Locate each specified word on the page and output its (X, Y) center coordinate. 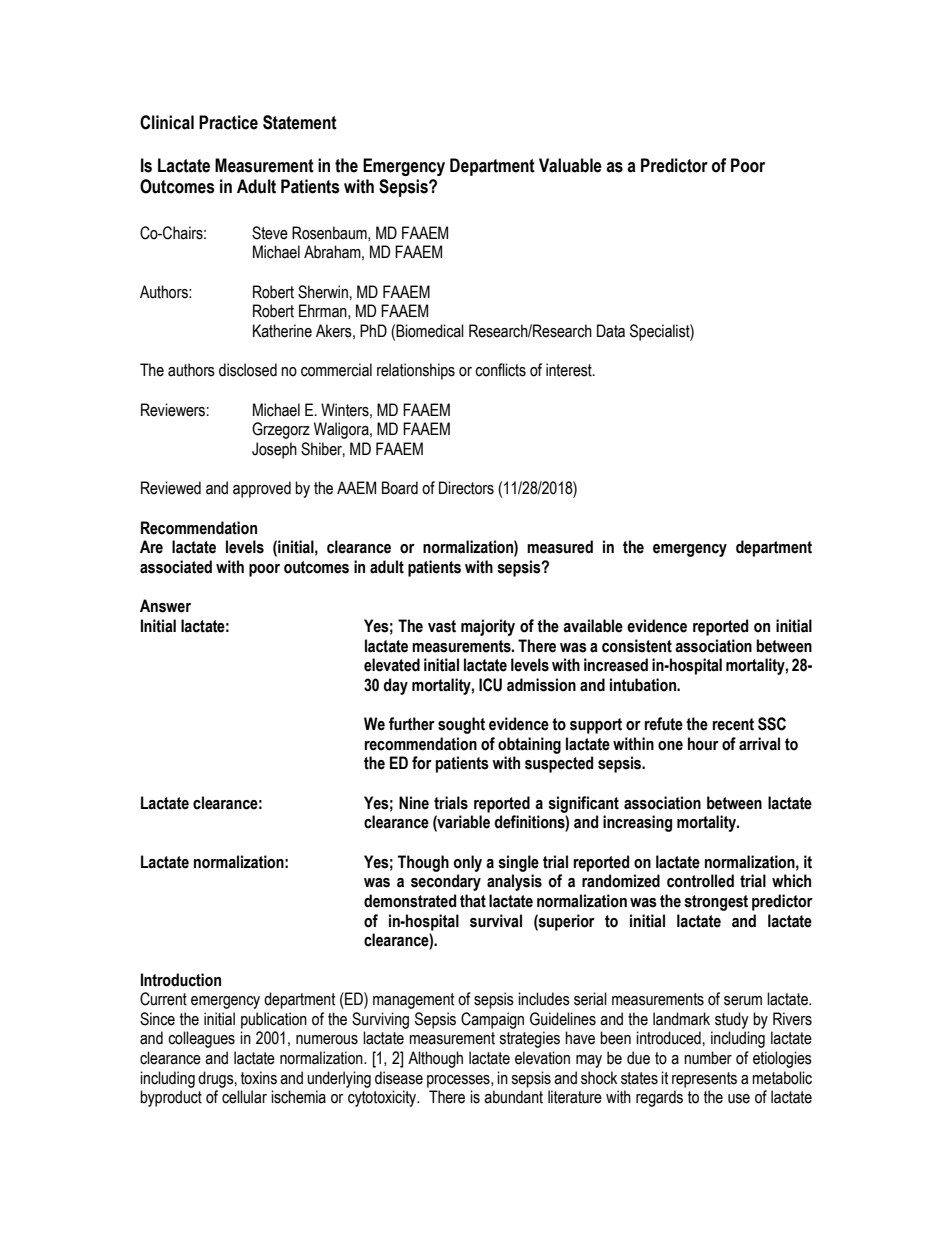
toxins (259, 1078)
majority (488, 627)
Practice (228, 122)
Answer (165, 606)
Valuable (570, 165)
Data (611, 331)
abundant (513, 1097)
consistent (637, 646)
